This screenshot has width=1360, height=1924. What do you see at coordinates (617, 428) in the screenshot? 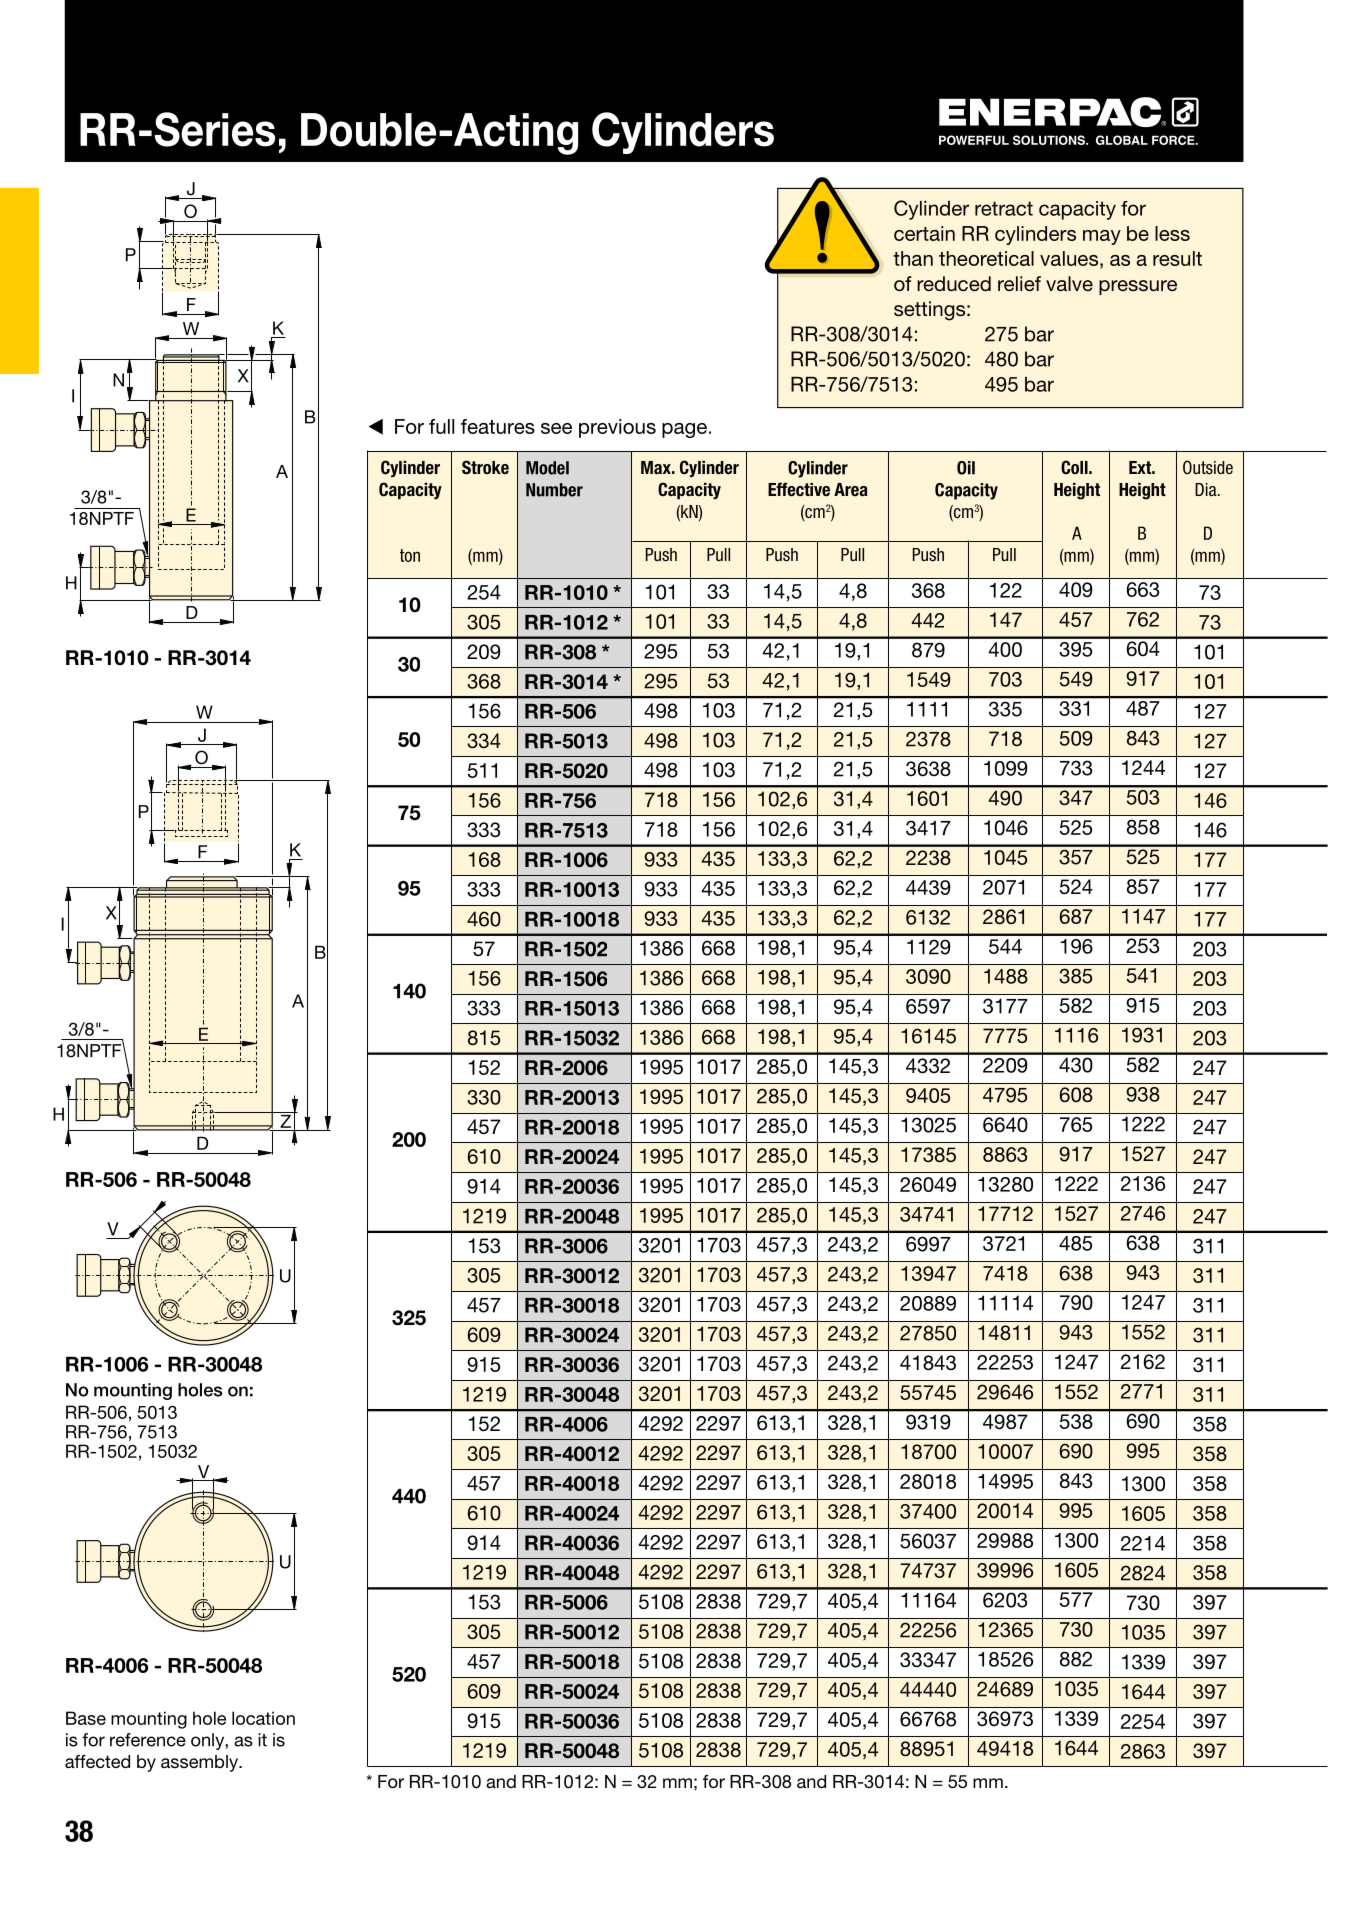
I see `previous` at bounding box center [617, 428].
